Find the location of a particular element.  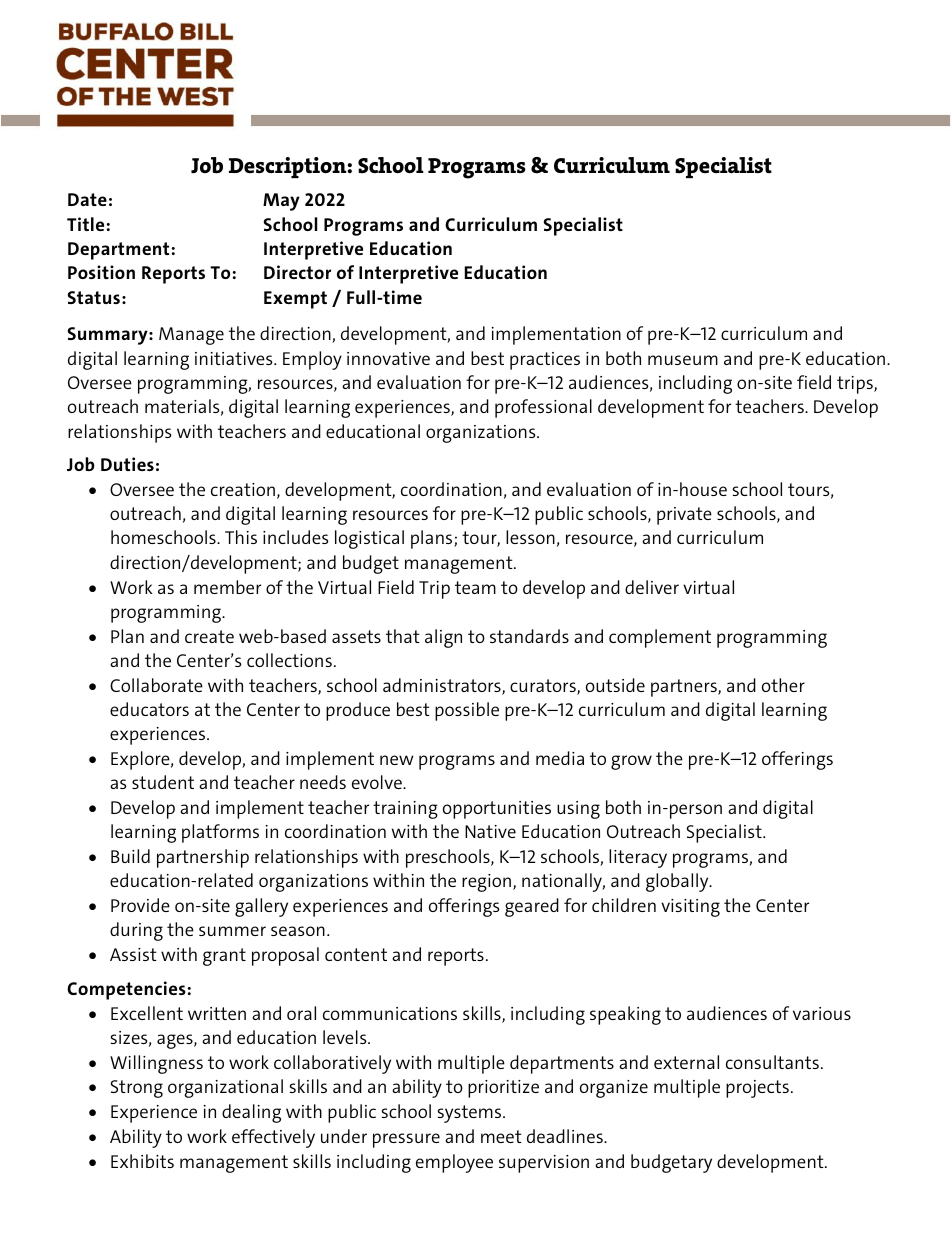

Exhibits is located at coordinates (142, 1161).
